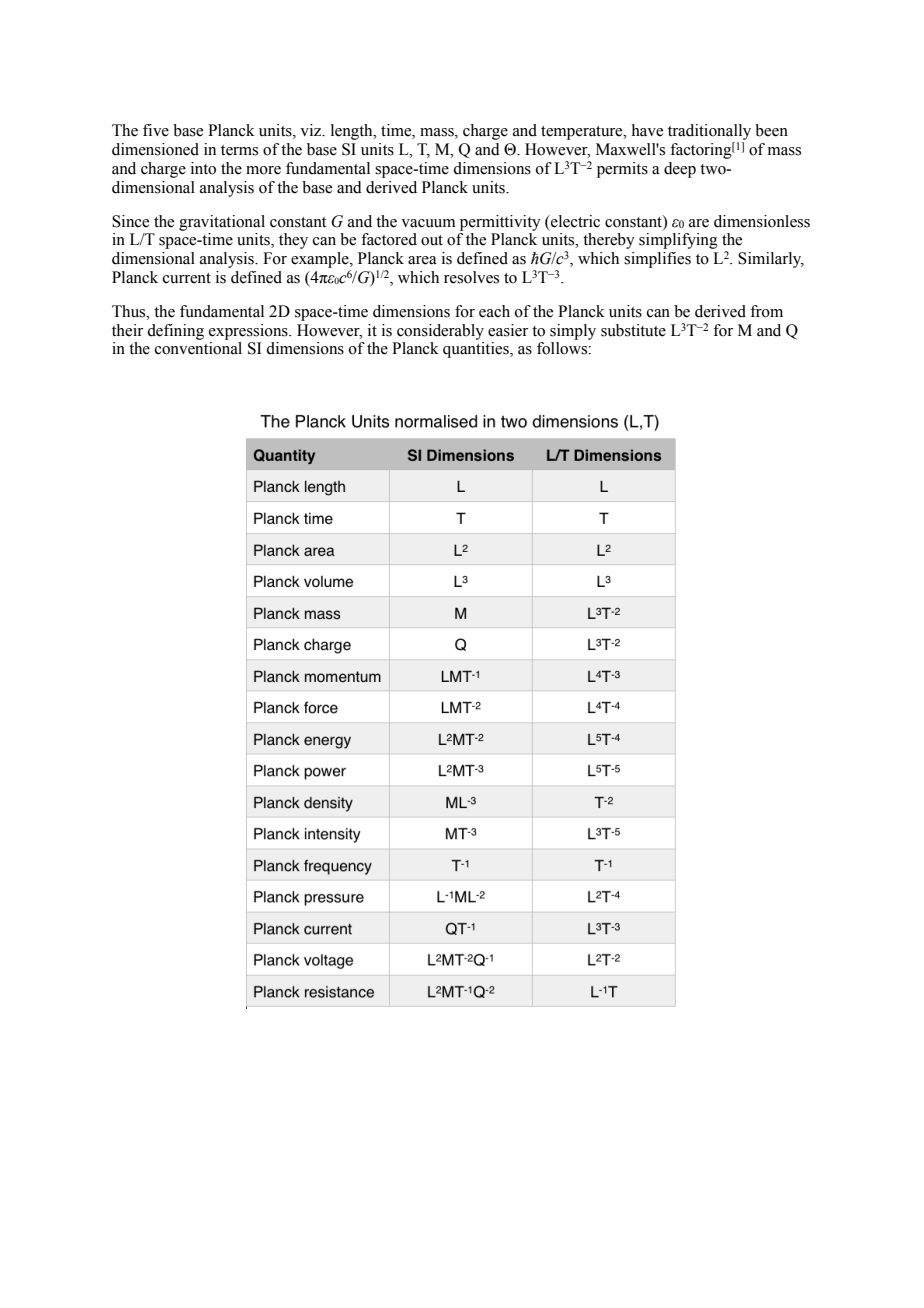 This page has height=1308, width=924. What do you see at coordinates (709, 133) in the page?
I see `traditionally` at bounding box center [709, 133].
